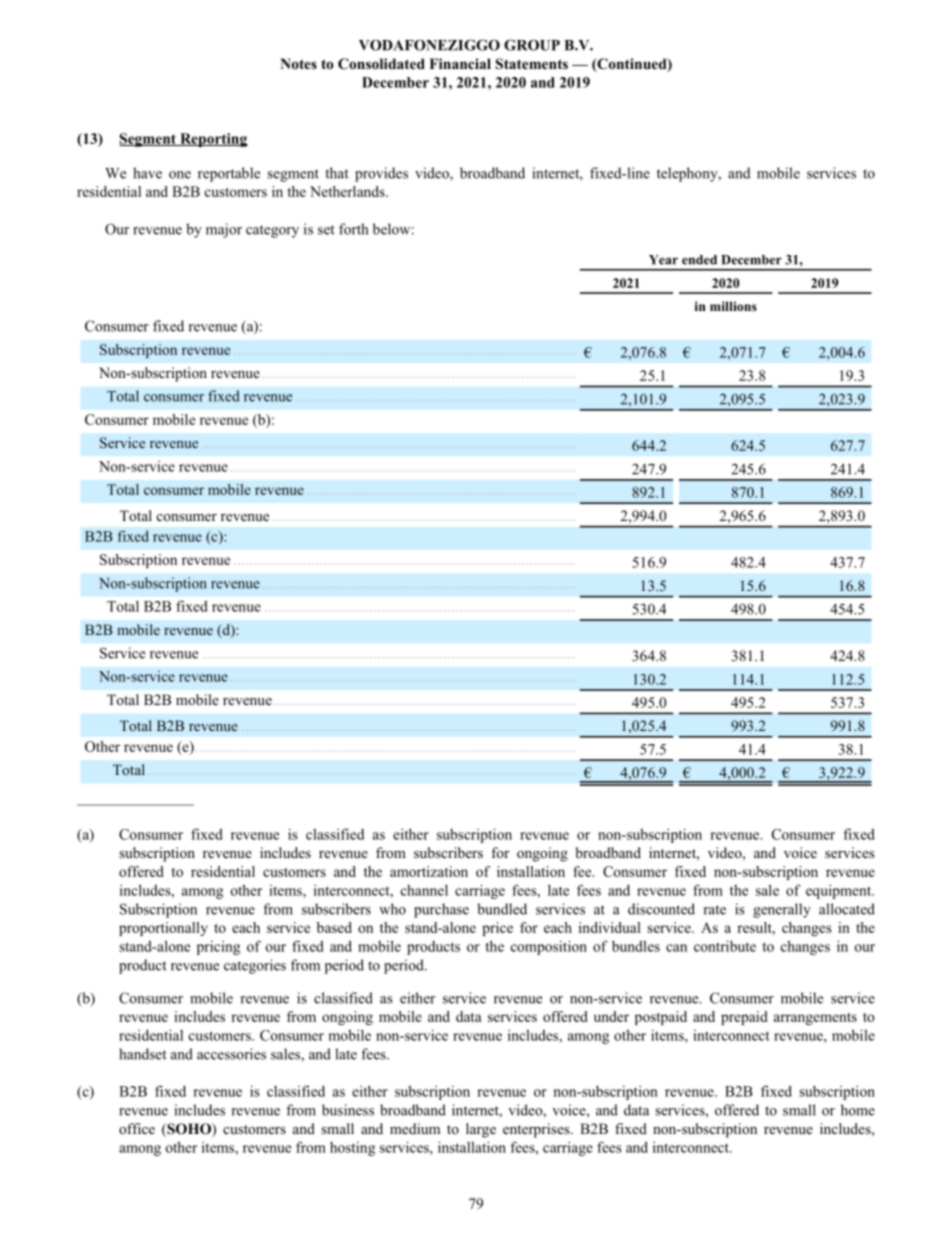 This screenshot has width=952, height=1233. What do you see at coordinates (424, 890) in the screenshot?
I see `channel` at bounding box center [424, 890].
